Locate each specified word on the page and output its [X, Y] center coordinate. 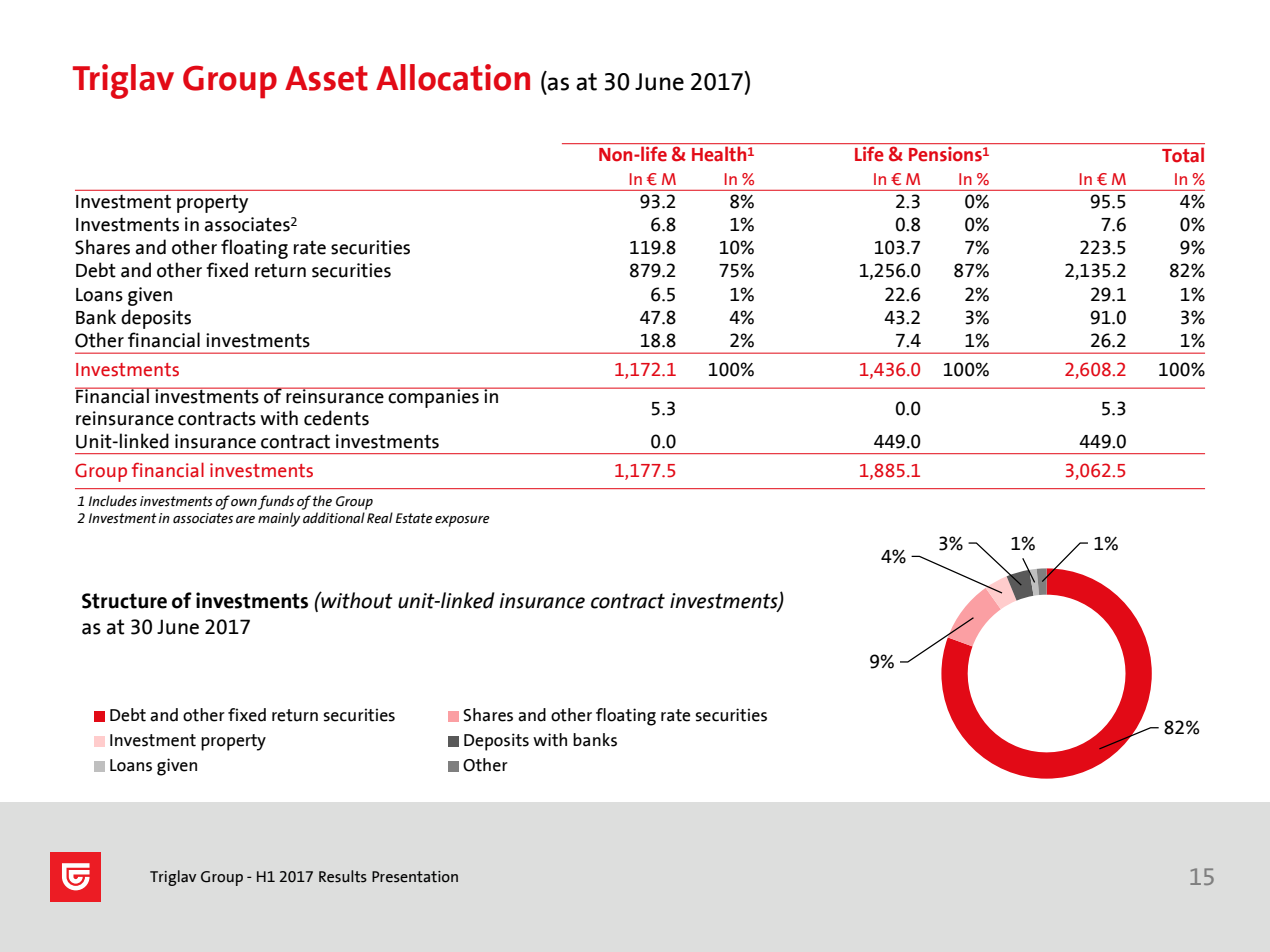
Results [343, 876]
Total [1183, 155]
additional [334, 518]
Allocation [453, 77]
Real [380, 518]
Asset [326, 78]
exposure [462, 521]
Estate [414, 518]
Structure [124, 601]
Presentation [415, 877]
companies [433, 397]
